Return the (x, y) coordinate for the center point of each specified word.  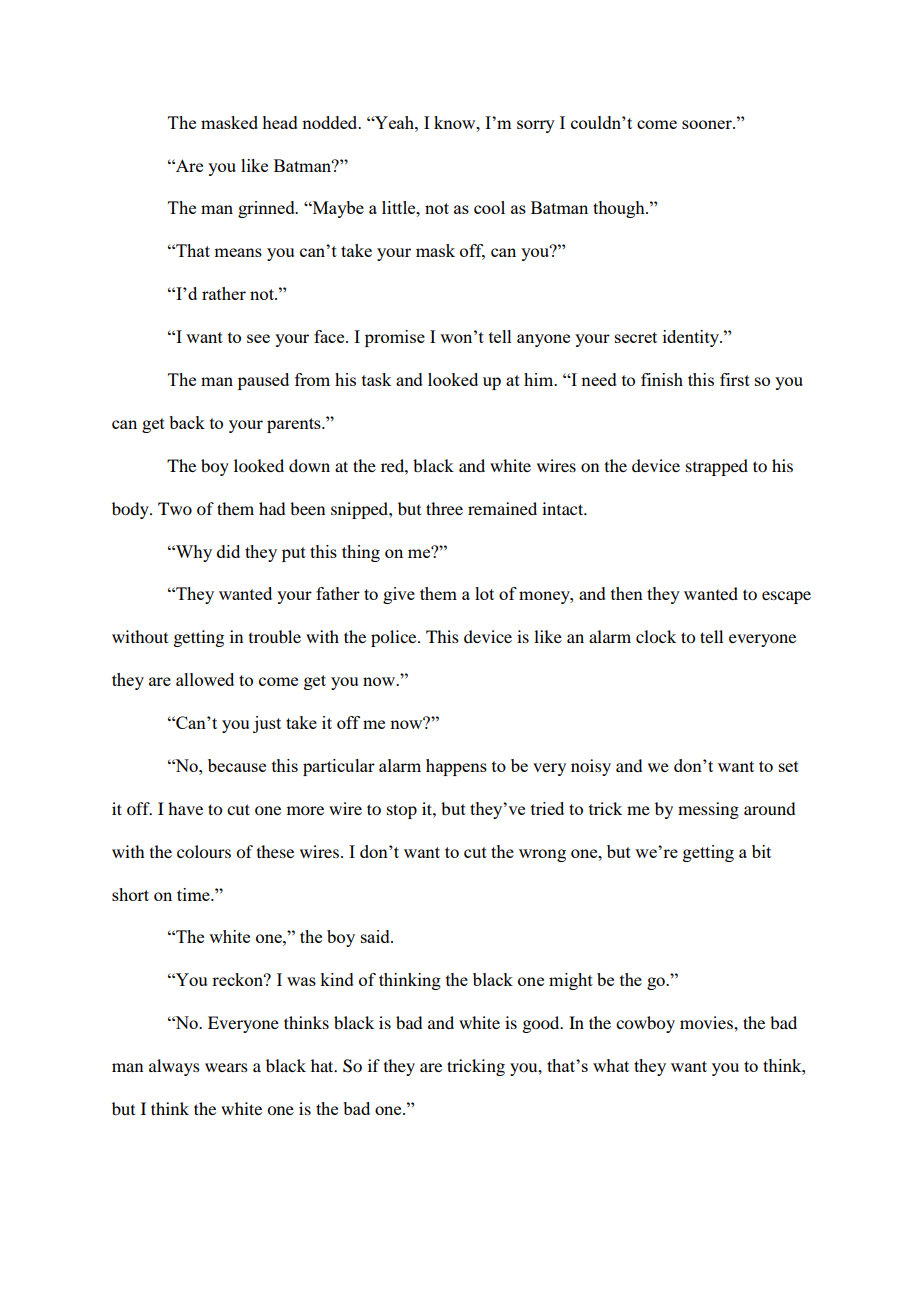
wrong (542, 855)
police (395, 638)
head (280, 122)
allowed (205, 679)
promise (395, 338)
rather (224, 293)
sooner (708, 124)
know (456, 122)
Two (175, 508)
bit (761, 851)
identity (692, 338)
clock (656, 636)
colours (204, 851)
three (444, 508)
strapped (717, 467)
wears (226, 1067)
